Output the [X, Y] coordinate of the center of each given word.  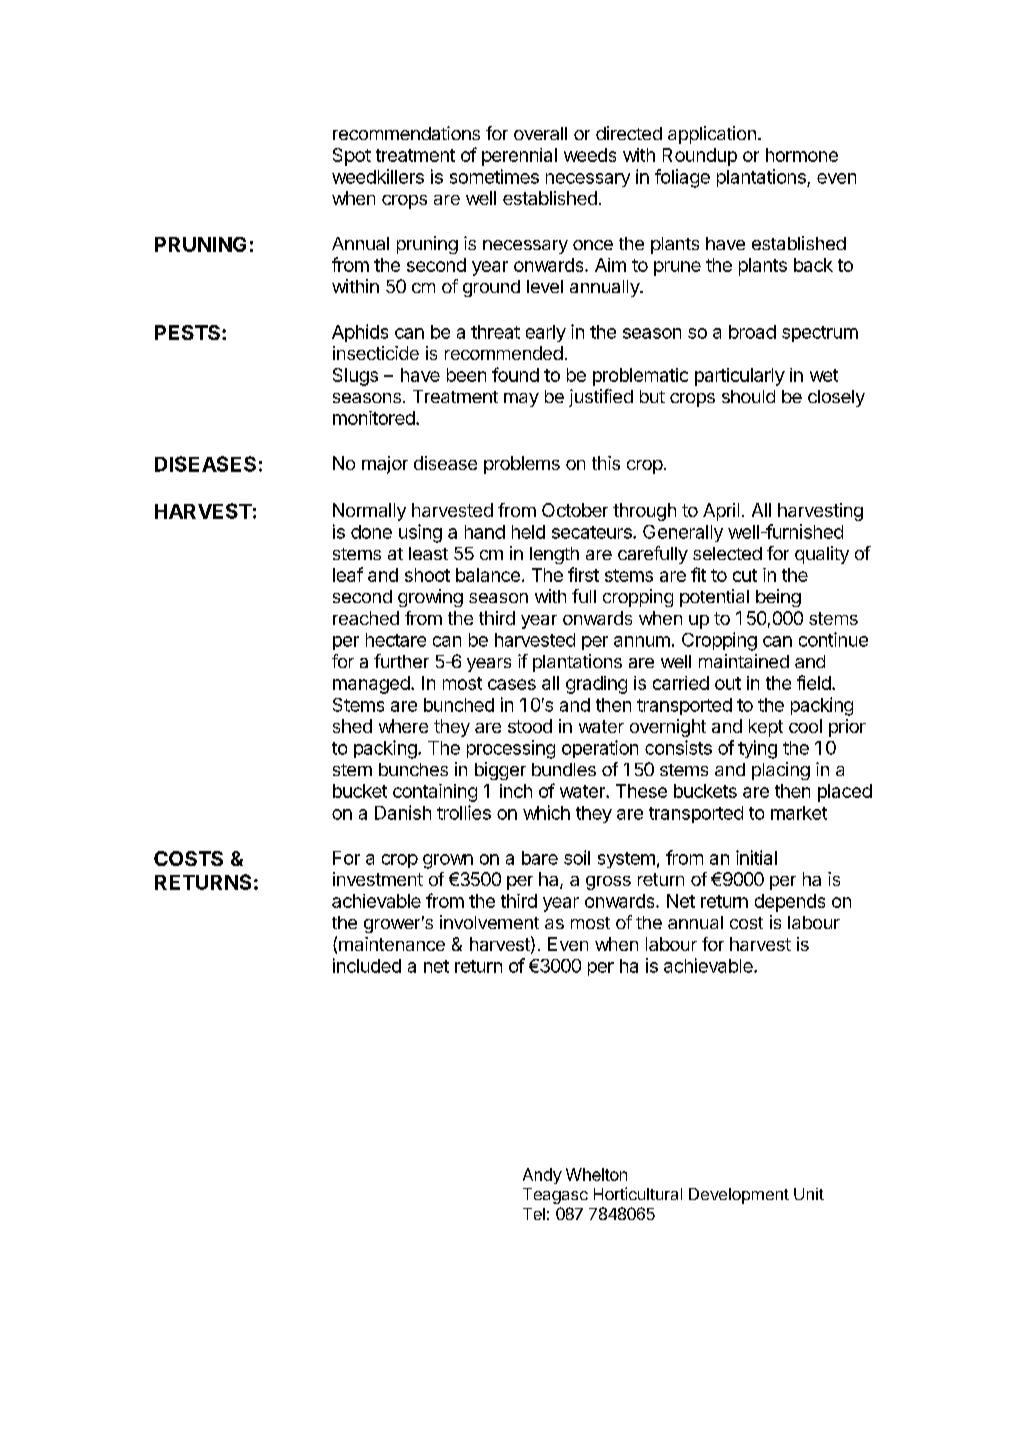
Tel [534, 1214]
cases [512, 684]
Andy [542, 1176]
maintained [744, 661]
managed [371, 685]
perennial [519, 157]
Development [739, 1196]
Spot [352, 157]
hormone [802, 155]
